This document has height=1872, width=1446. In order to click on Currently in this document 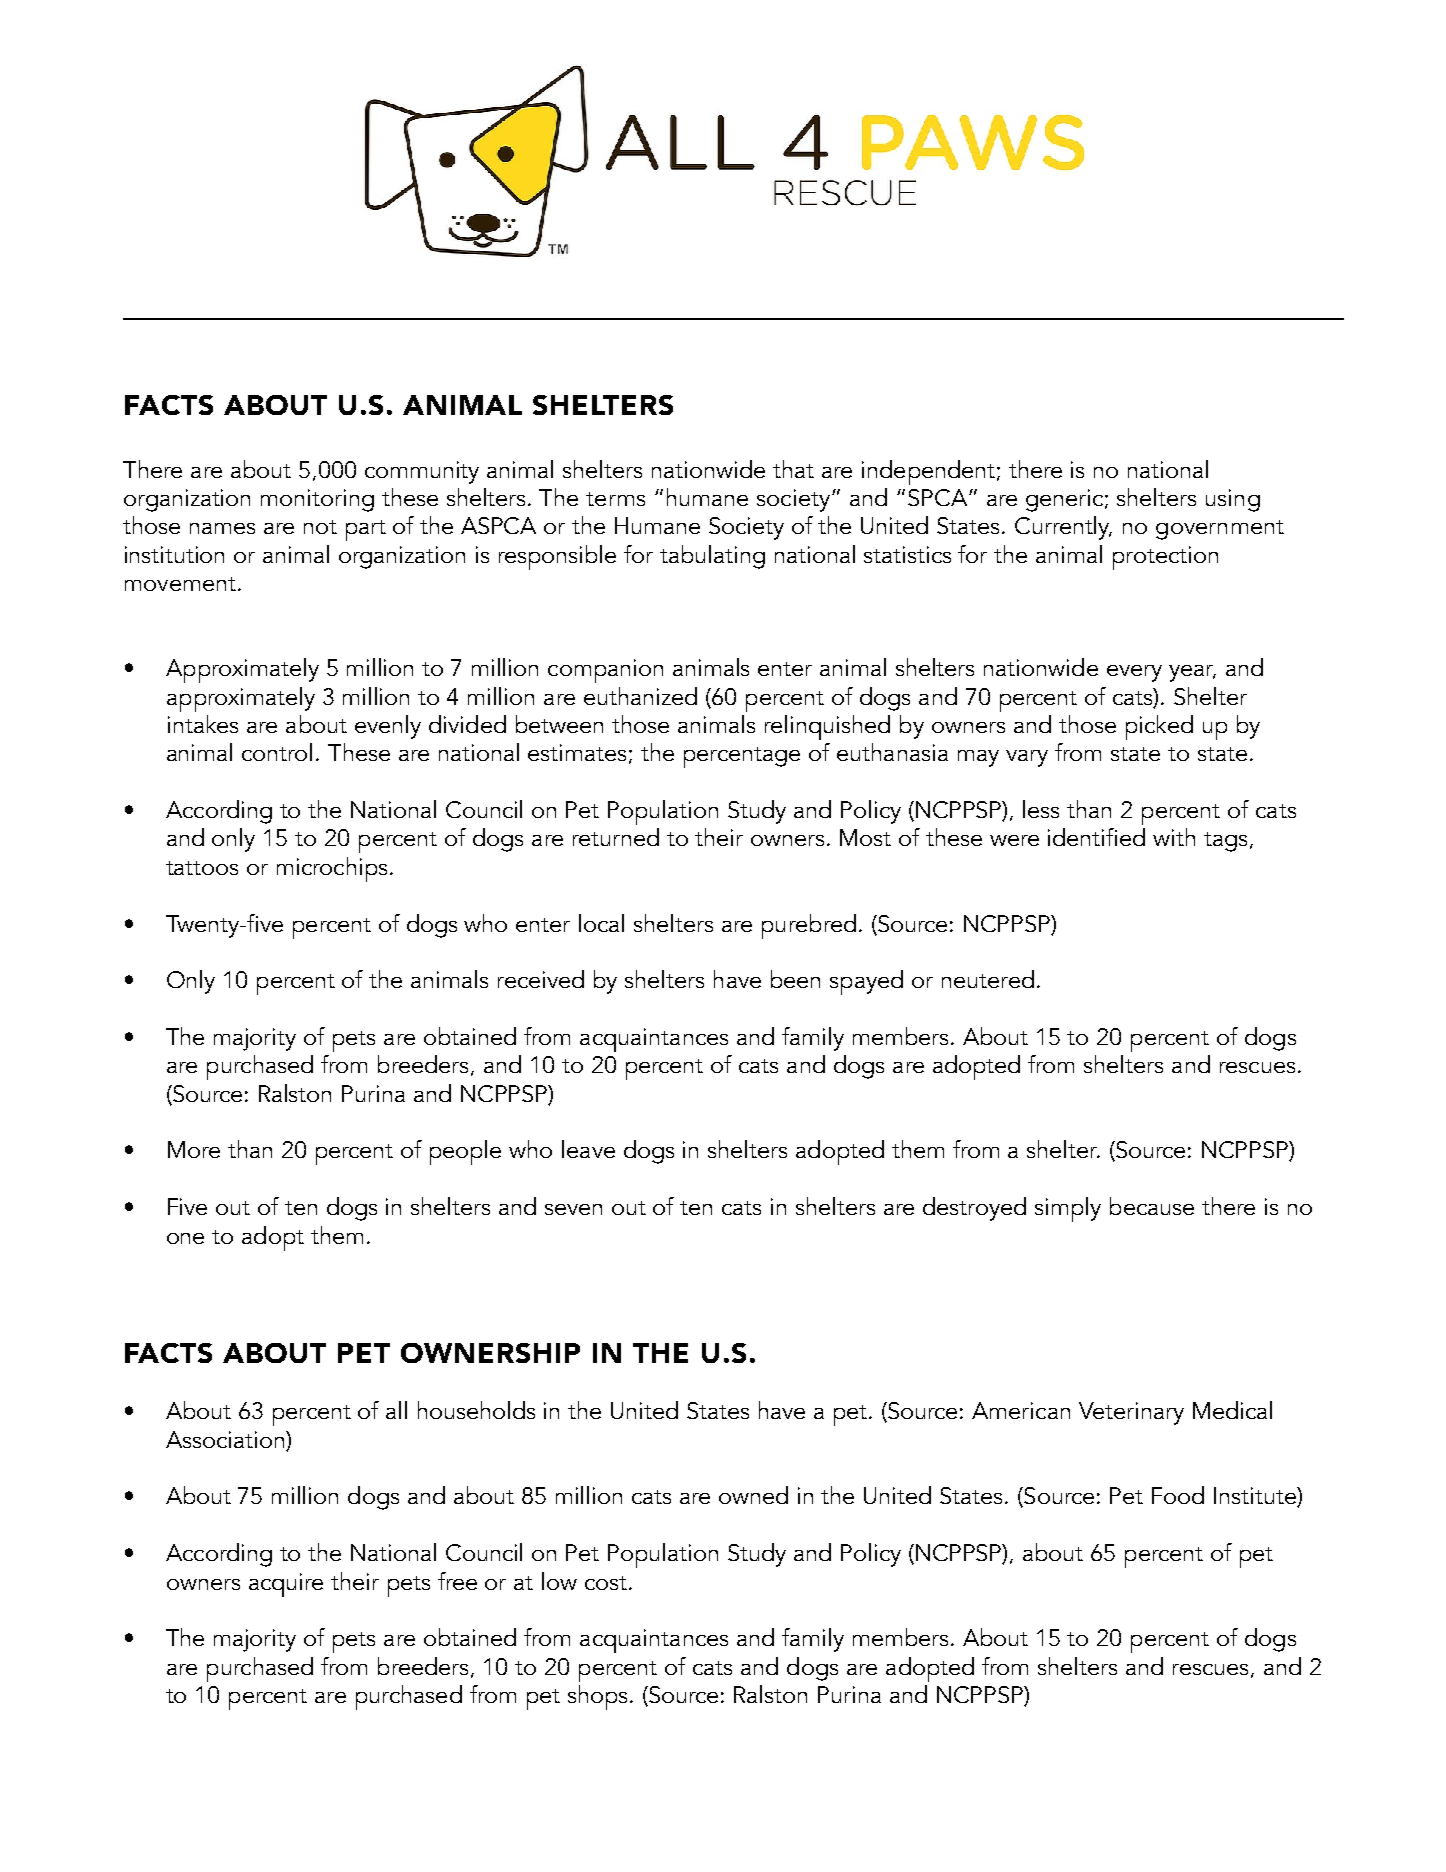, I will do `click(1063, 528)`.
